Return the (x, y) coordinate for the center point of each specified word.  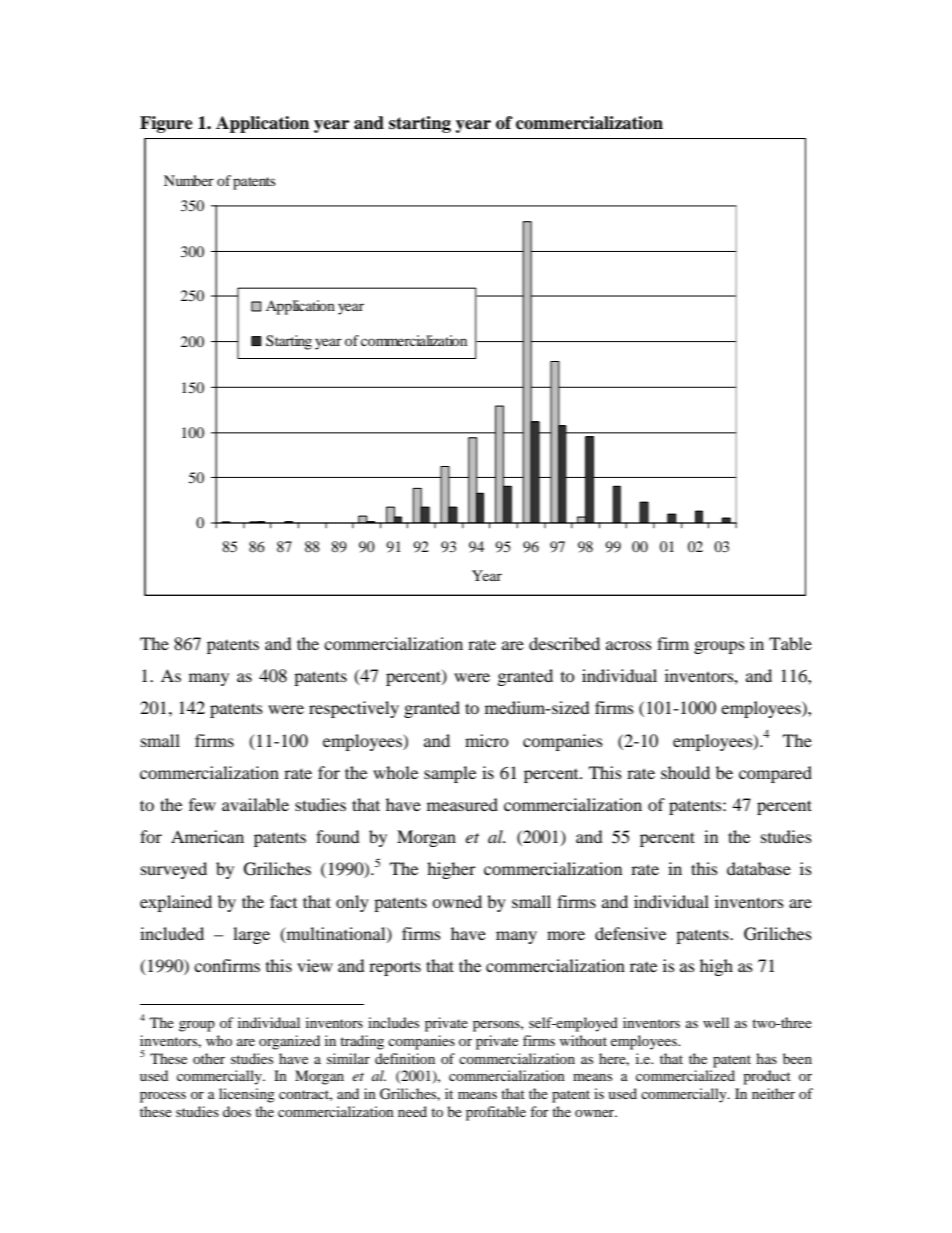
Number (189, 180)
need (412, 1111)
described (564, 643)
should (685, 772)
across (629, 645)
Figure (166, 124)
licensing (247, 1095)
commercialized (685, 1075)
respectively (354, 709)
